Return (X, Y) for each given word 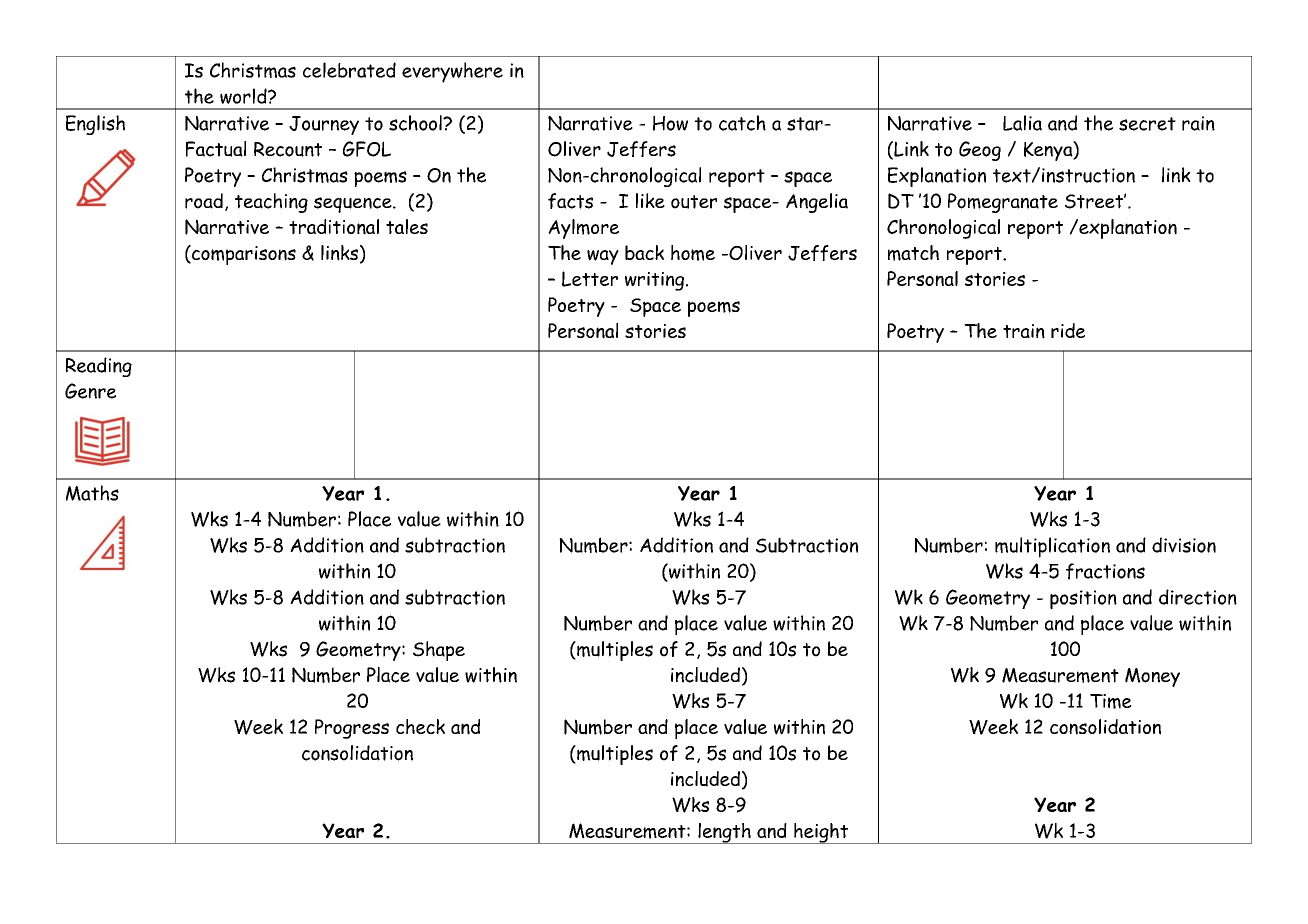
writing (654, 281)
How (670, 123)
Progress (352, 729)
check (420, 726)
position (1083, 600)
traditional (334, 227)
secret (1147, 124)
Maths (92, 493)
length (724, 833)
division (1184, 545)
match (913, 253)
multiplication (1052, 547)
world (244, 96)
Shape (439, 651)
